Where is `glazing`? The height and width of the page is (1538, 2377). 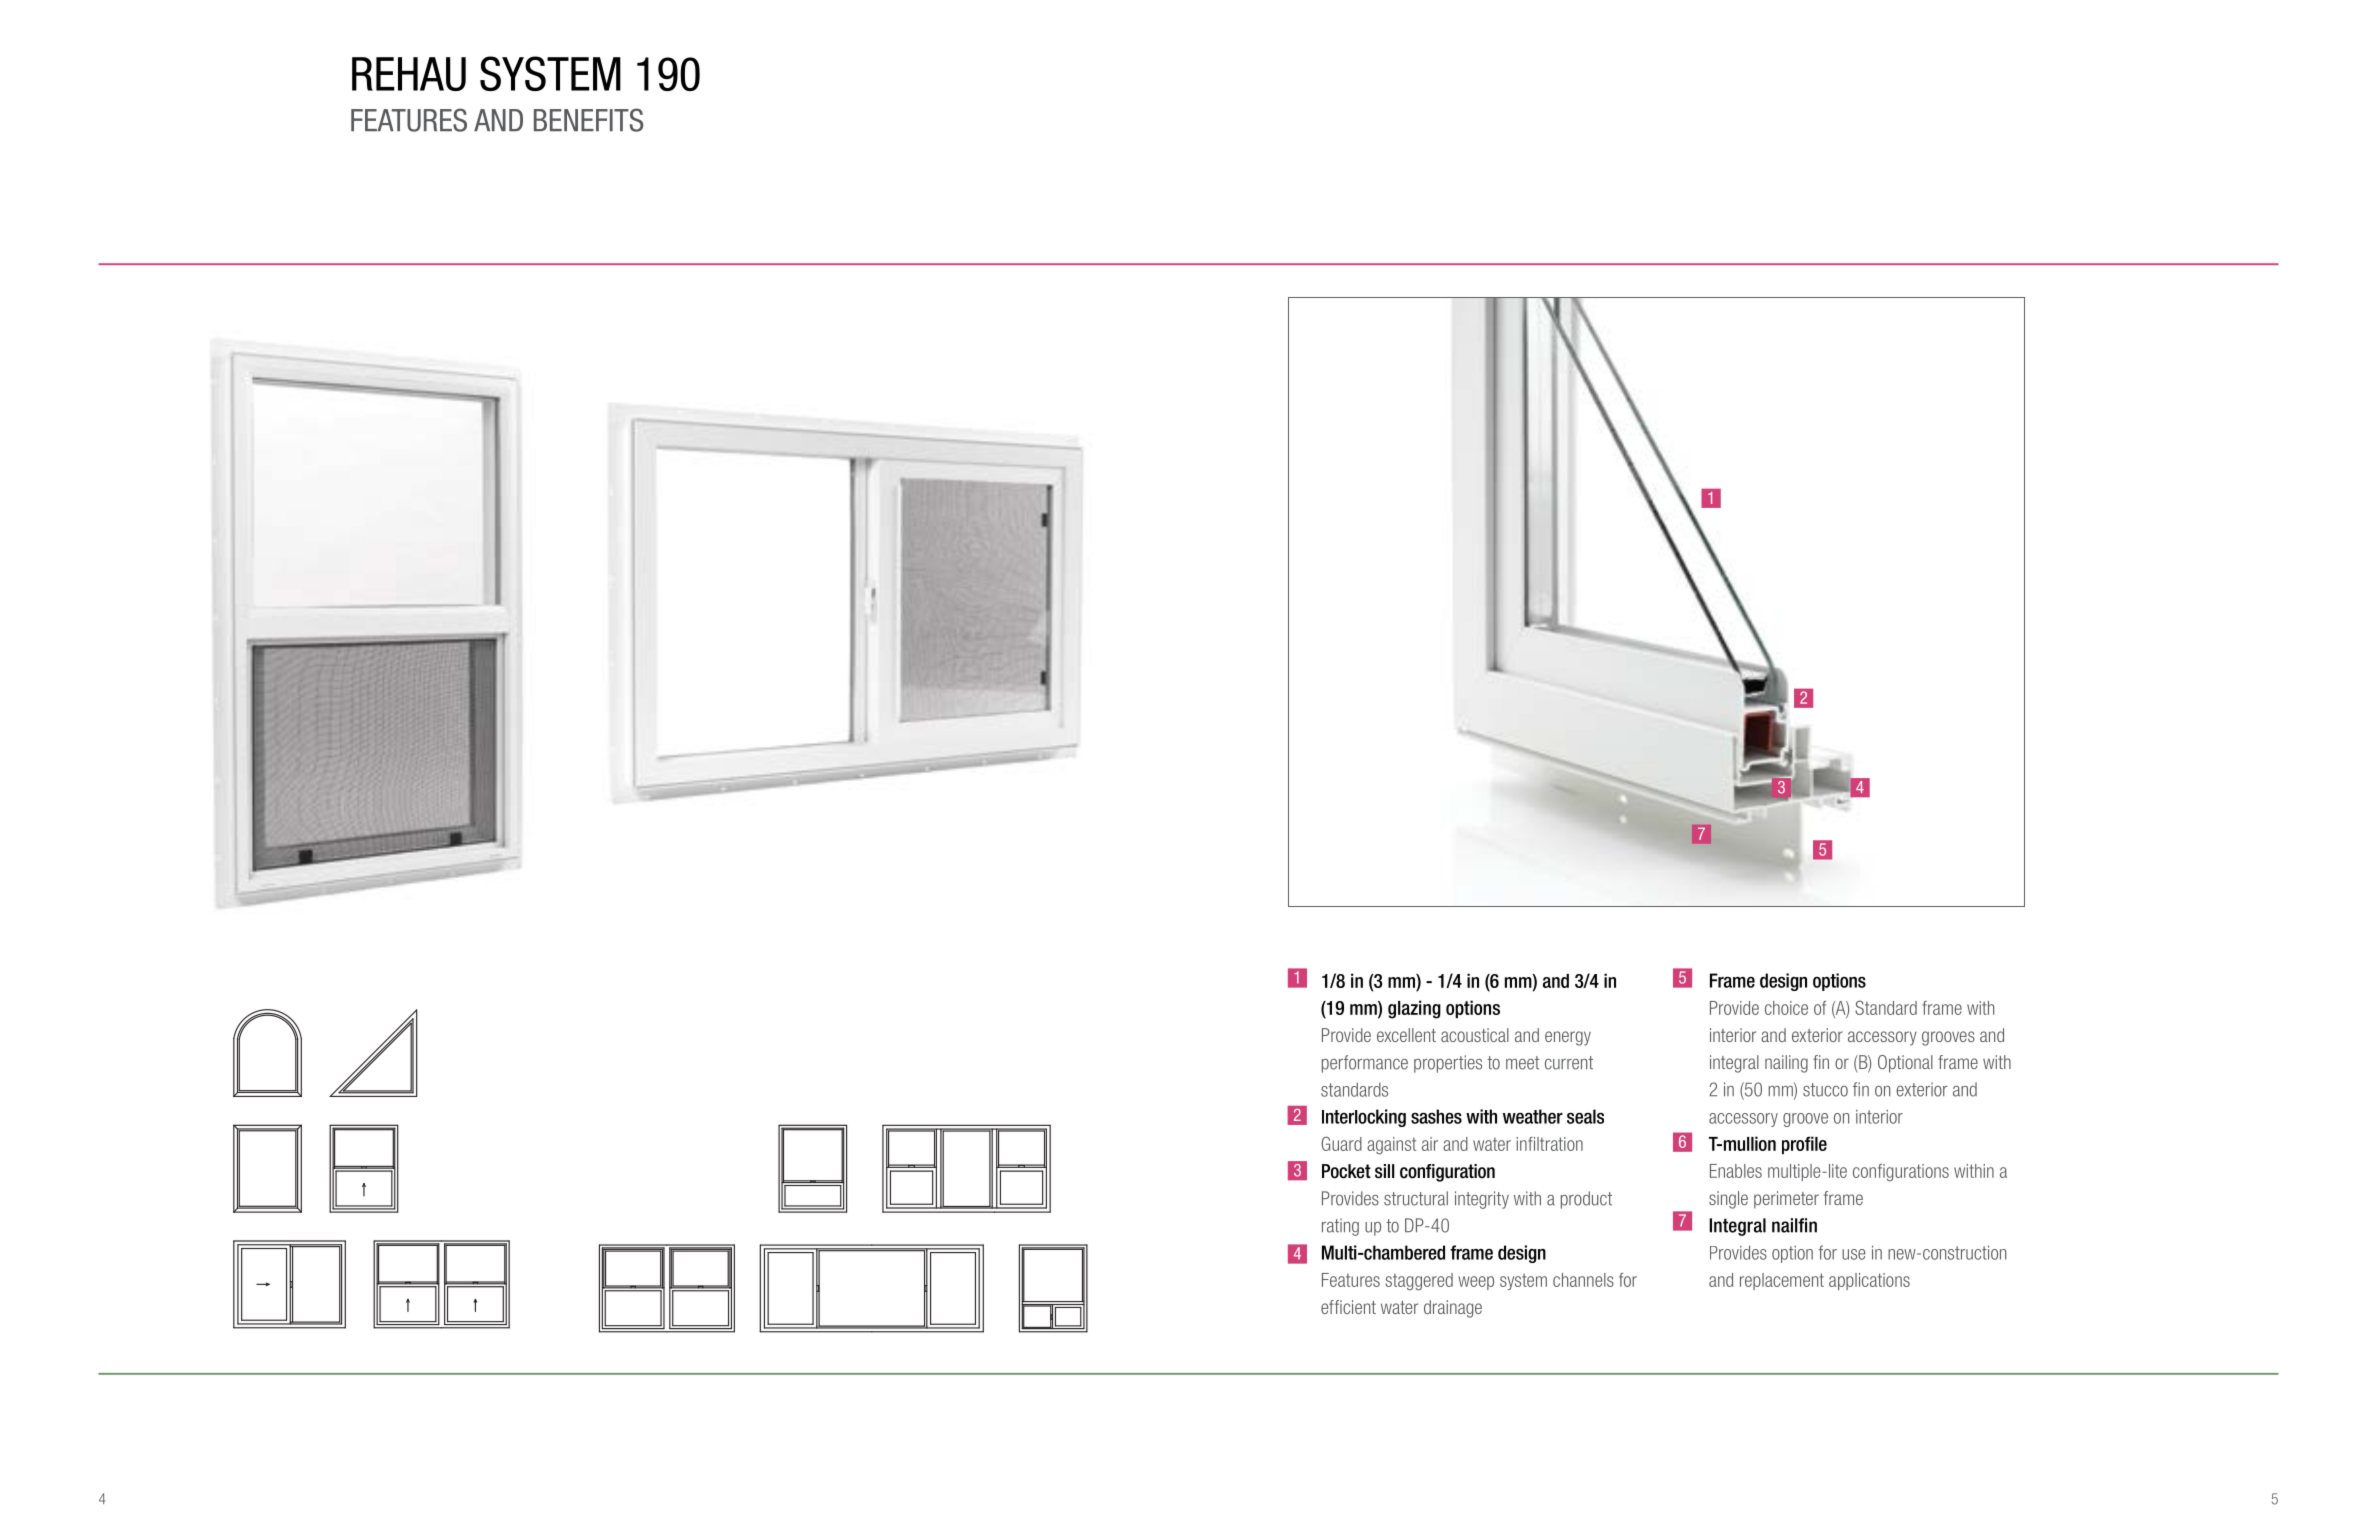 glazing is located at coordinates (1414, 1009).
